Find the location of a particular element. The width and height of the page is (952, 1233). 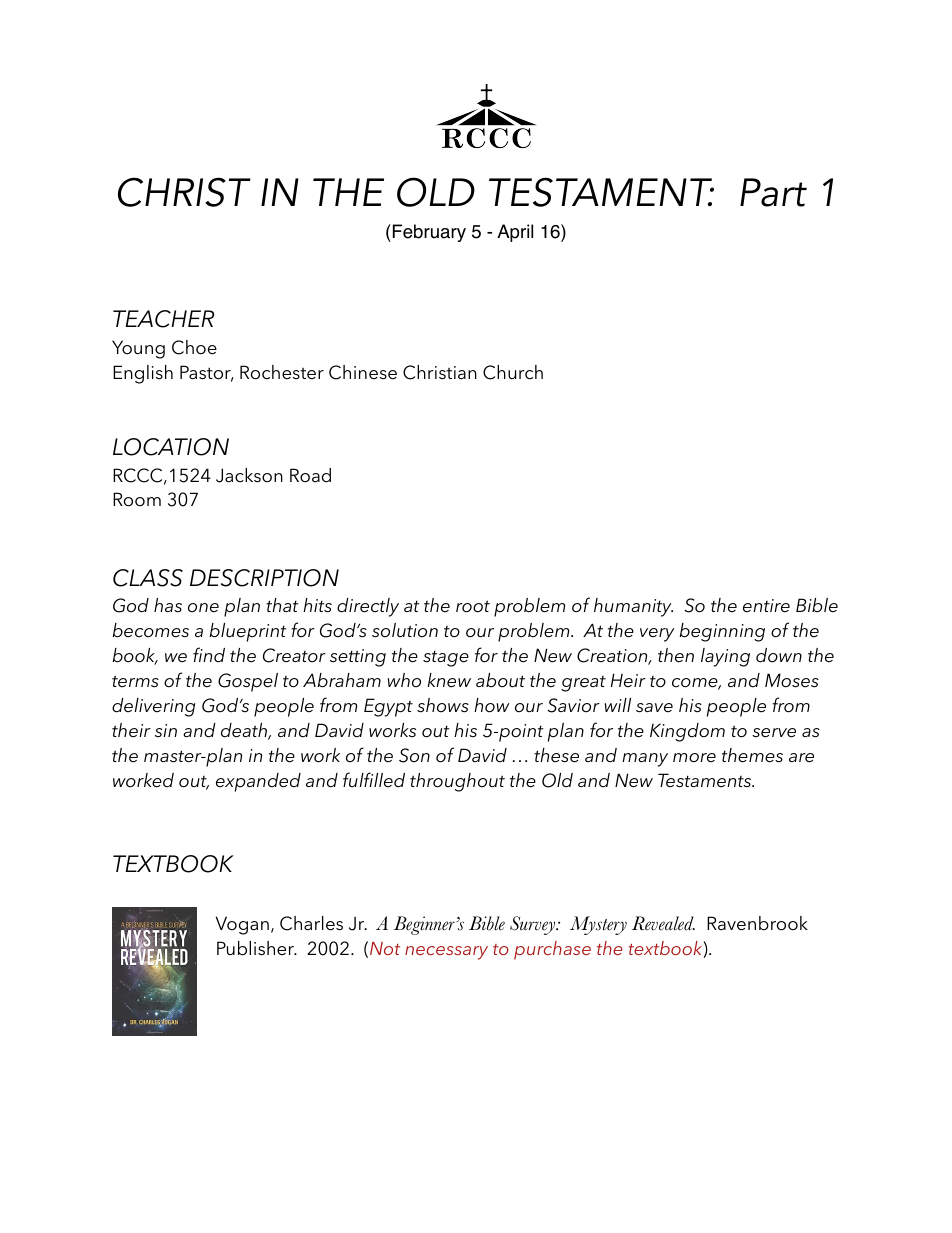

Part is located at coordinates (773, 192).
